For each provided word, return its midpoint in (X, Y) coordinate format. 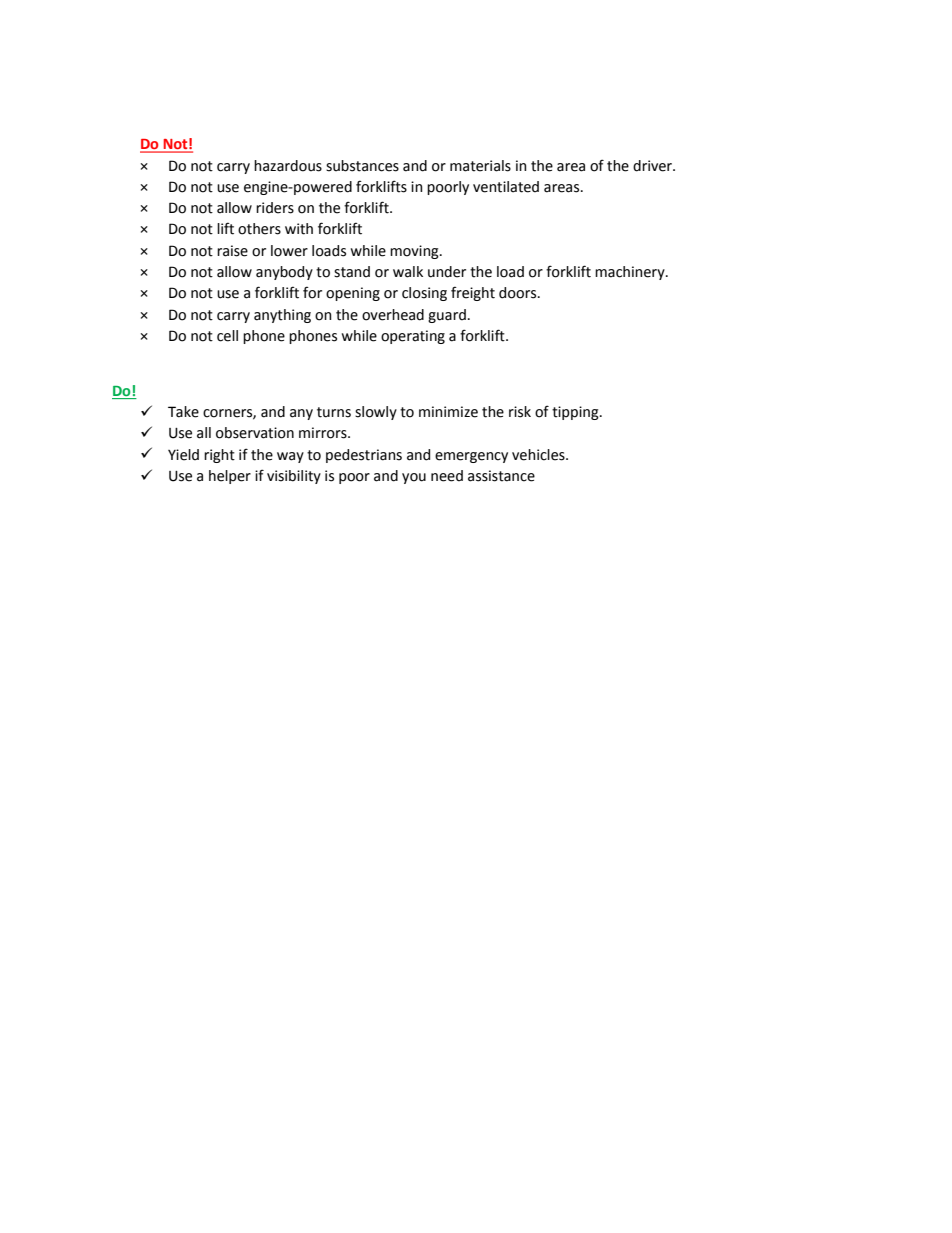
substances (362, 166)
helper (230, 477)
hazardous (288, 166)
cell (227, 336)
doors (519, 293)
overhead (393, 315)
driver (654, 166)
